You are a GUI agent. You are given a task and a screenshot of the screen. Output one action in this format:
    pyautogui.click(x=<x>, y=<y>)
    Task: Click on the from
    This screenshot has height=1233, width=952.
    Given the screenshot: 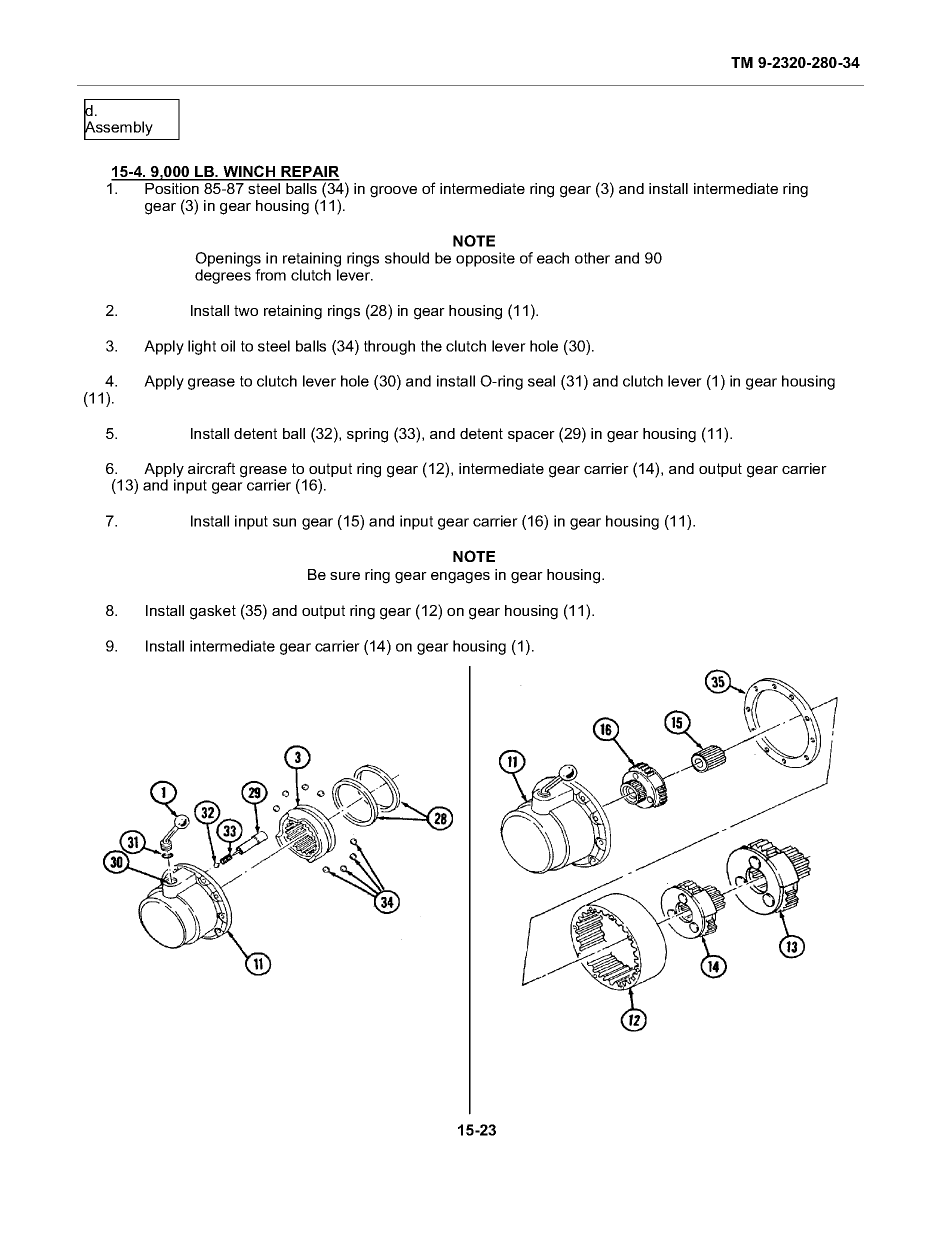 What is the action you would take?
    pyautogui.click(x=270, y=275)
